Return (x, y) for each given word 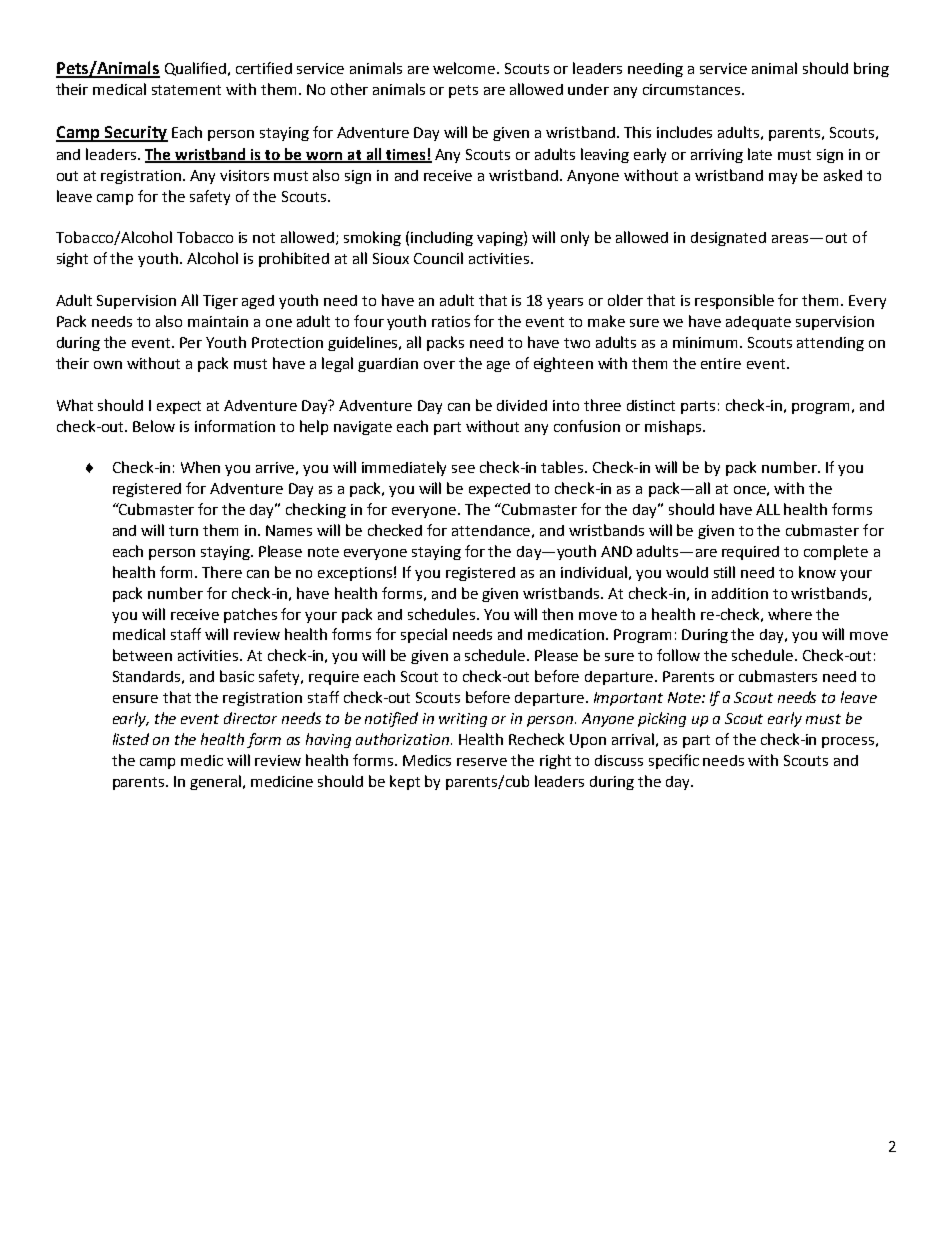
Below (154, 426)
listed (131, 739)
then (557, 614)
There (222, 572)
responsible (734, 301)
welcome (465, 68)
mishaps (674, 427)
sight (72, 259)
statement (186, 90)
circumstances (693, 89)
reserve (482, 762)
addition (740, 593)
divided (522, 405)
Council (438, 258)
